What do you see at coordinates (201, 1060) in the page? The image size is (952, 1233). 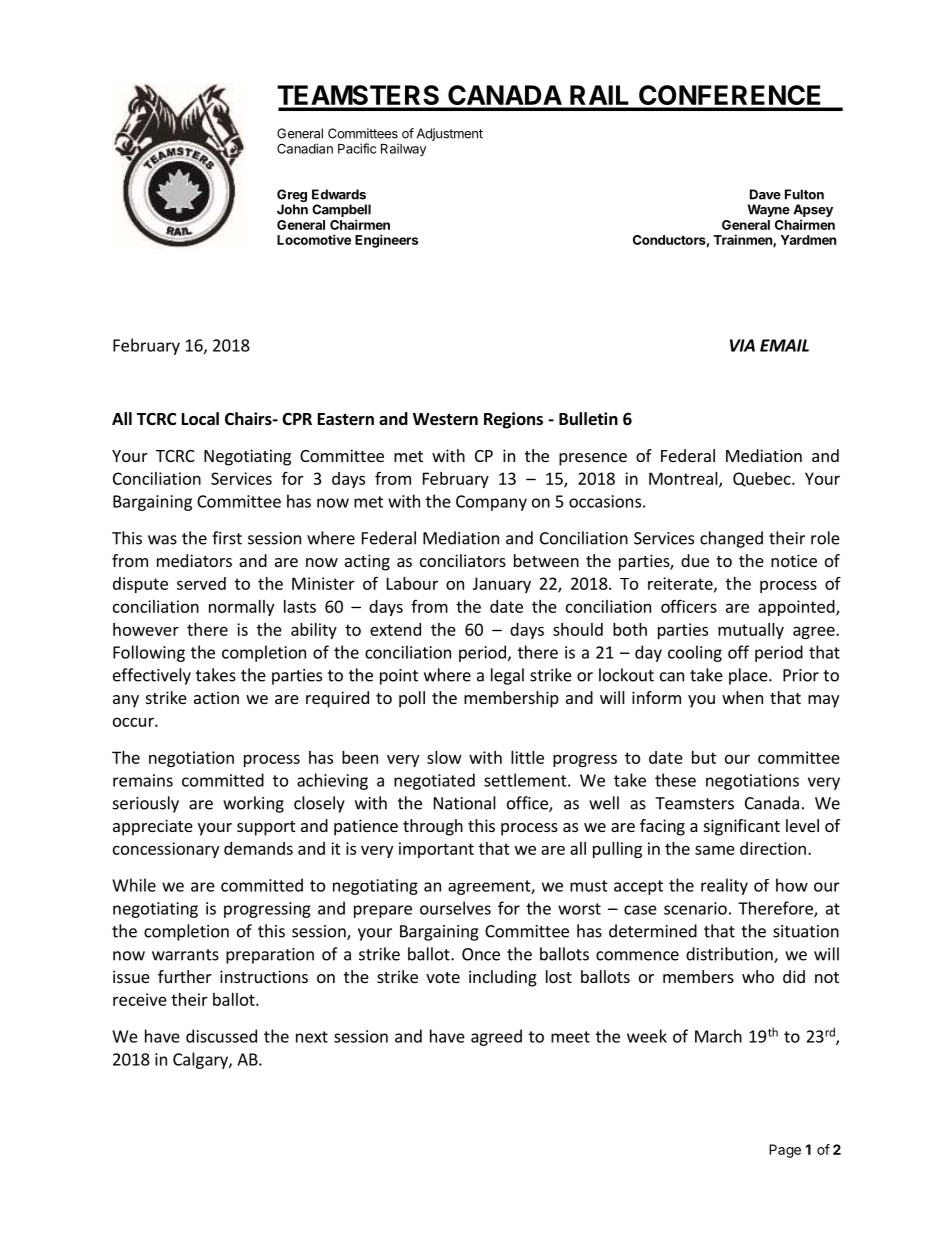 I see `Calgary` at bounding box center [201, 1060].
